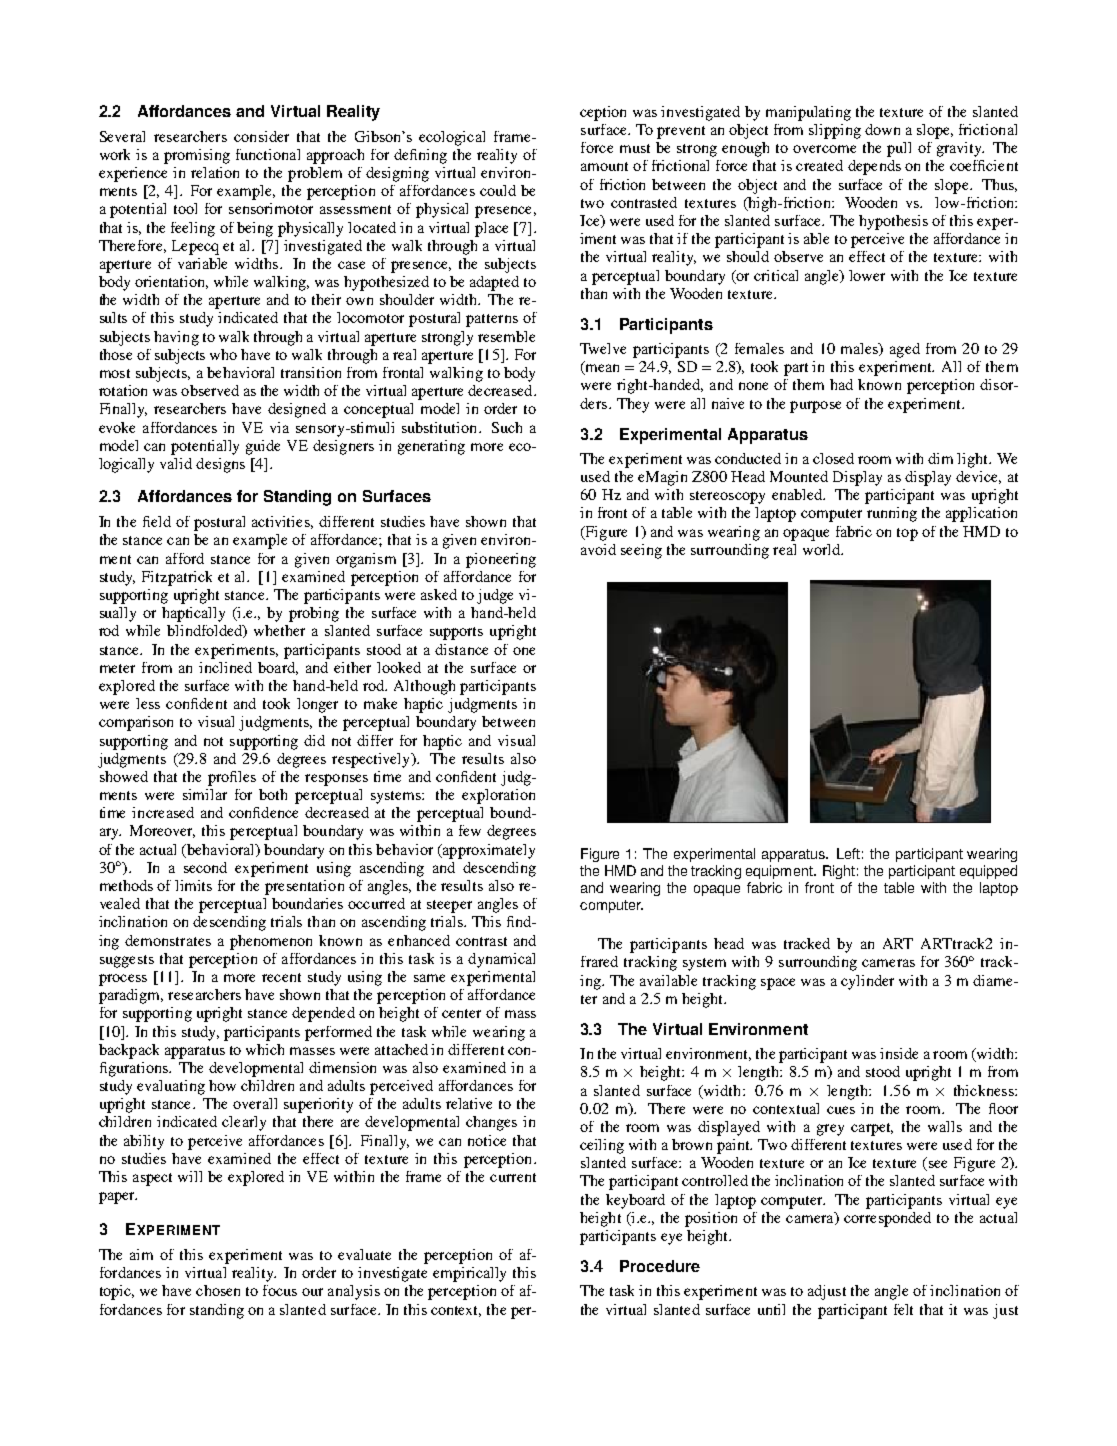  I want to click on running, so click(892, 514).
